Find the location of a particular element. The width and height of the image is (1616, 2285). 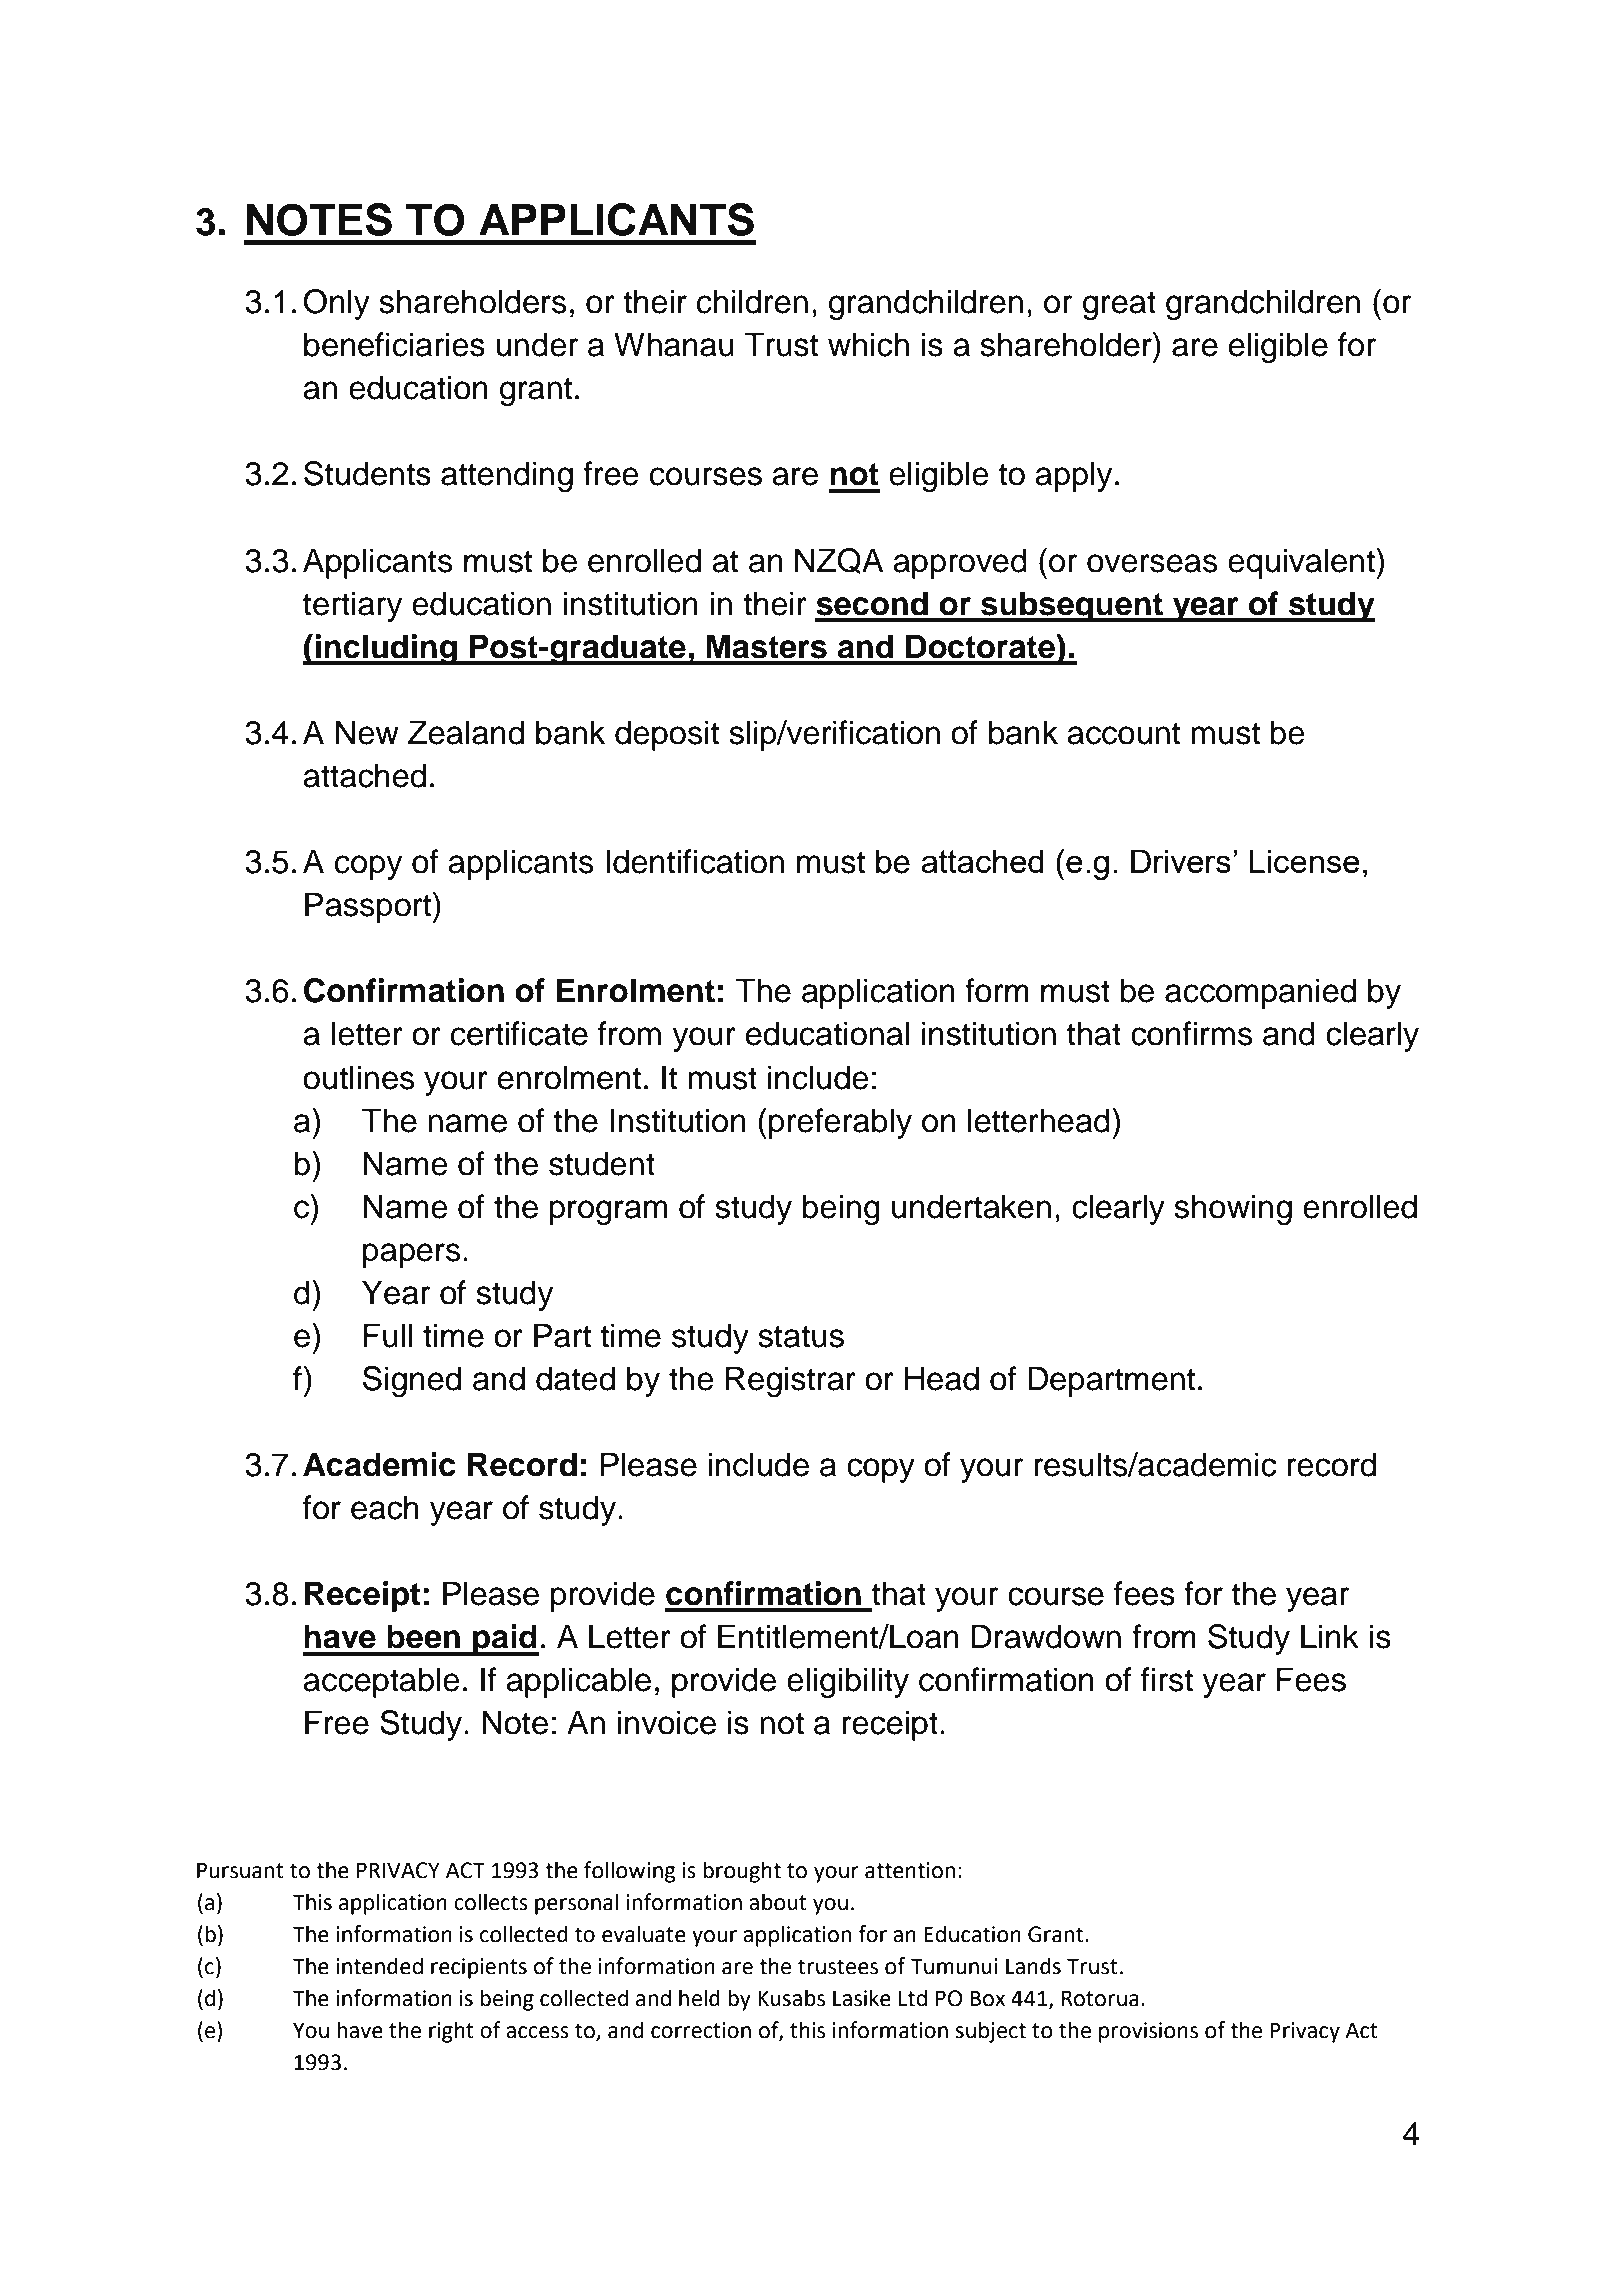

held is located at coordinates (699, 1998).
